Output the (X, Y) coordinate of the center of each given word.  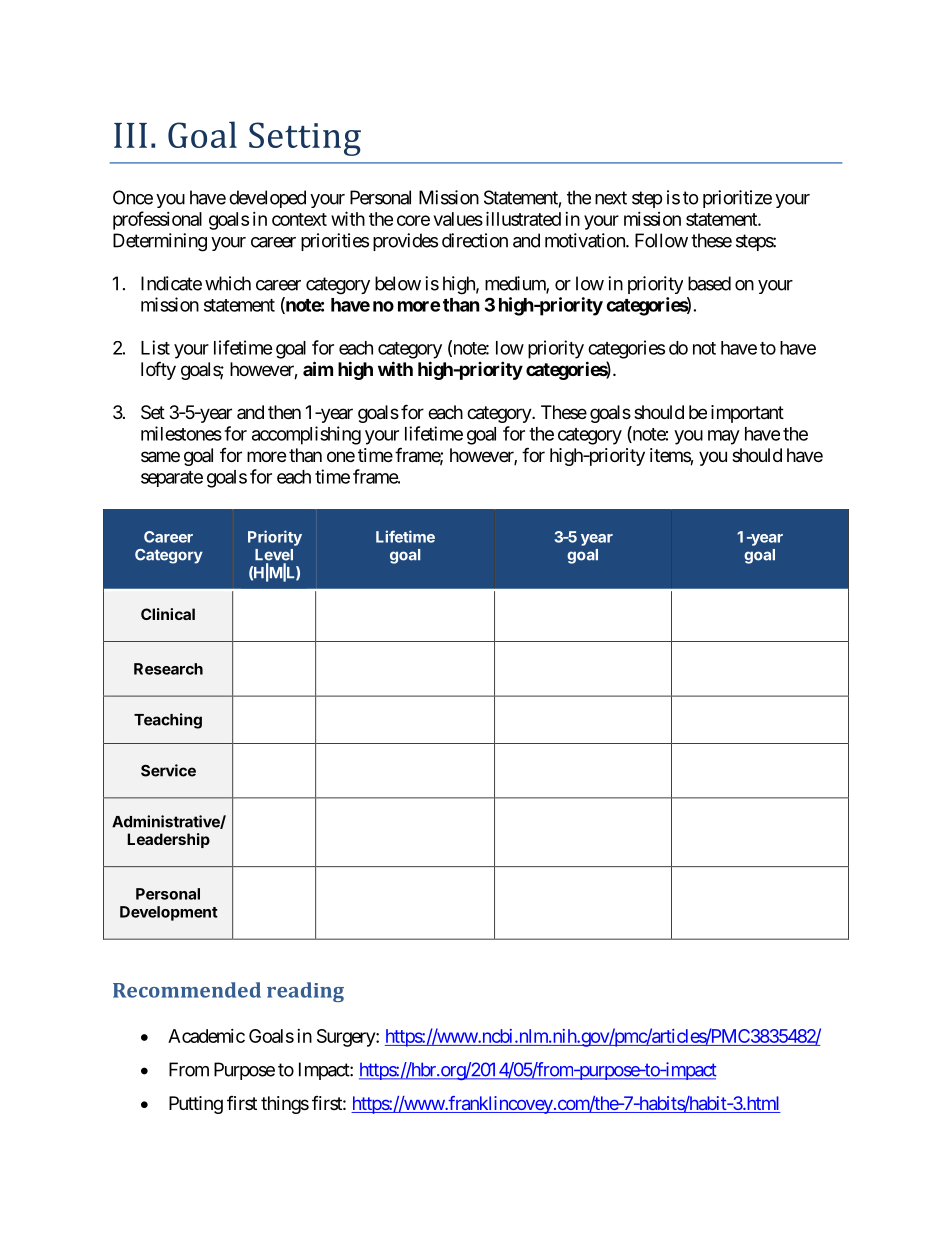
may (724, 437)
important (747, 414)
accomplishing (306, 435)
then (284, 412)
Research (168, 669)
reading (305, 992)
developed (267, 199)
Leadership (168, 840)
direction (475, 240)
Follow (661, 240)
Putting (196, 1105)
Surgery (347, 1038)
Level (274, 555)
